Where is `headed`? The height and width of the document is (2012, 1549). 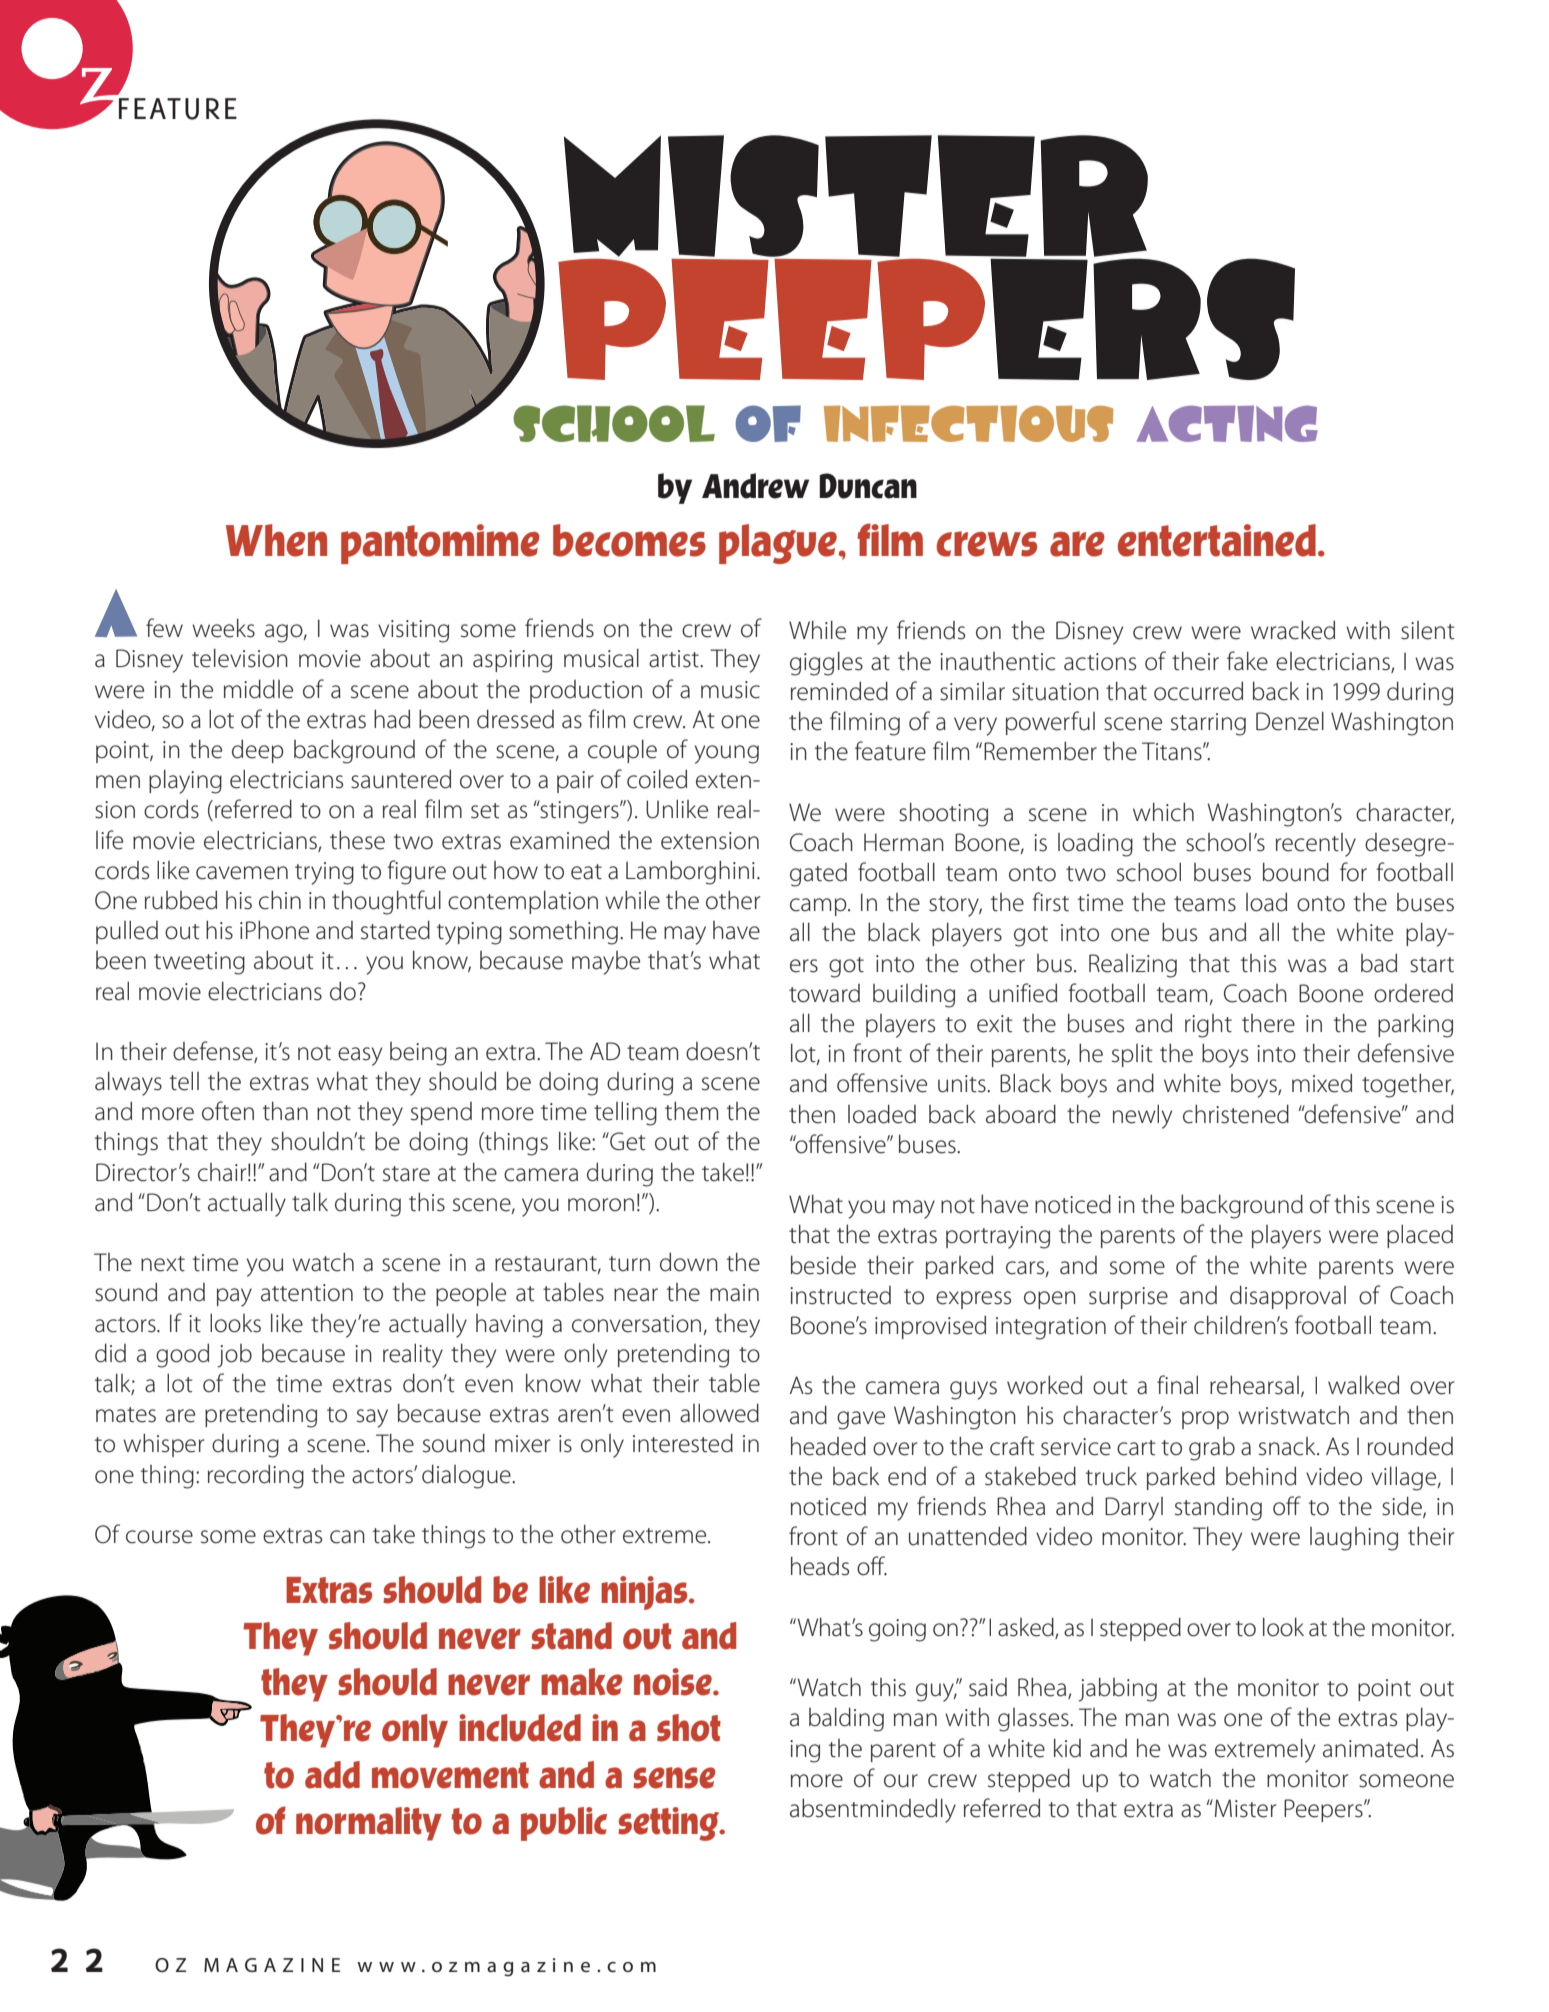 headed is located at coordinates (828, 1446).
